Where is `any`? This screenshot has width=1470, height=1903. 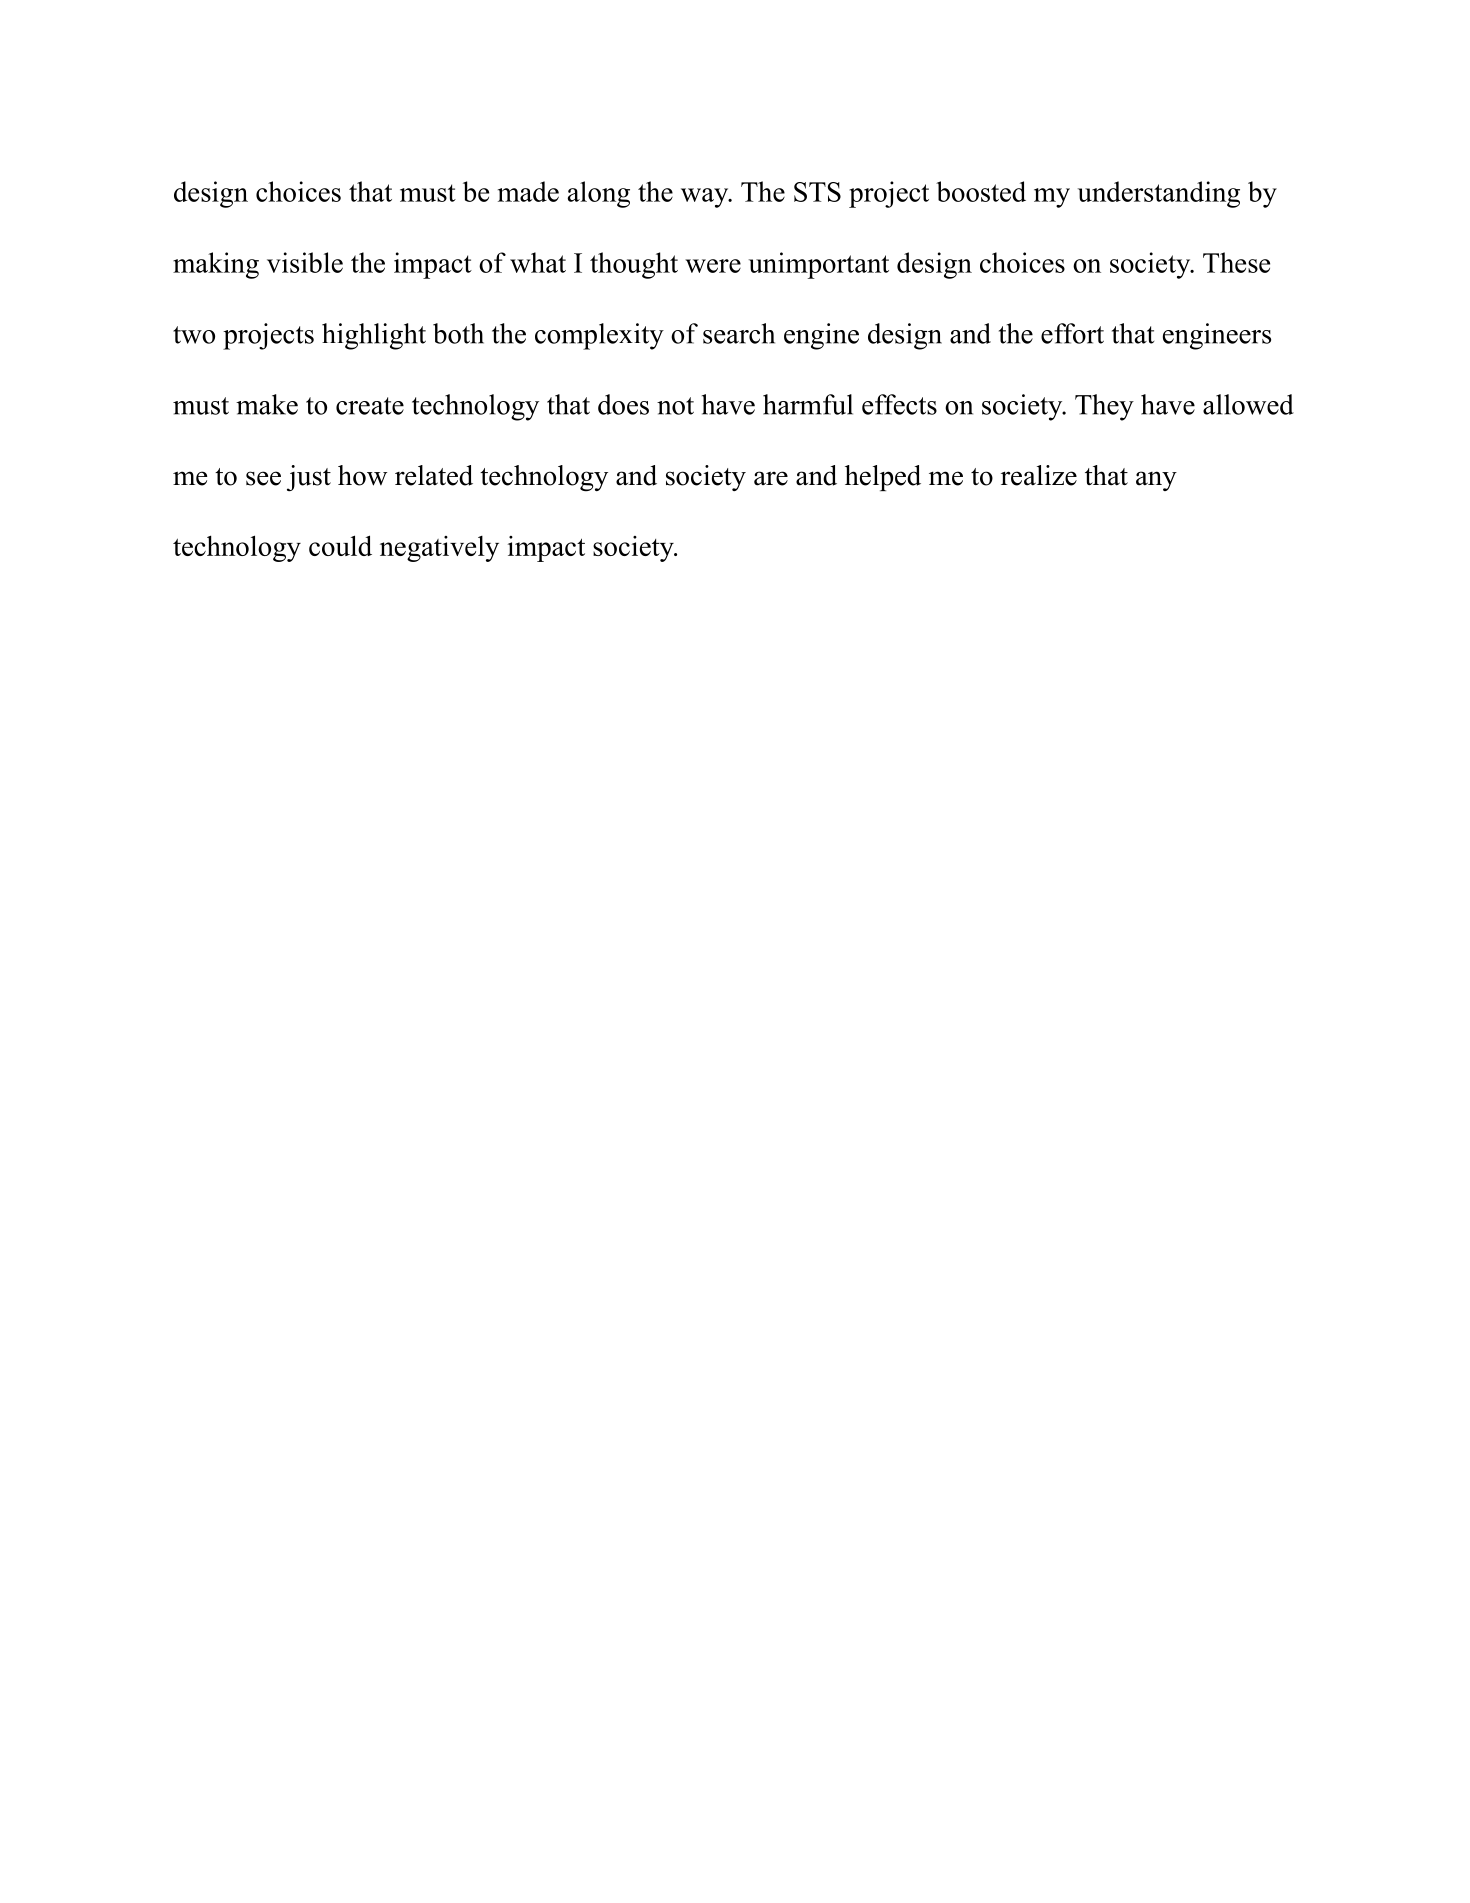 any is located at coordinates (1156, 481).
